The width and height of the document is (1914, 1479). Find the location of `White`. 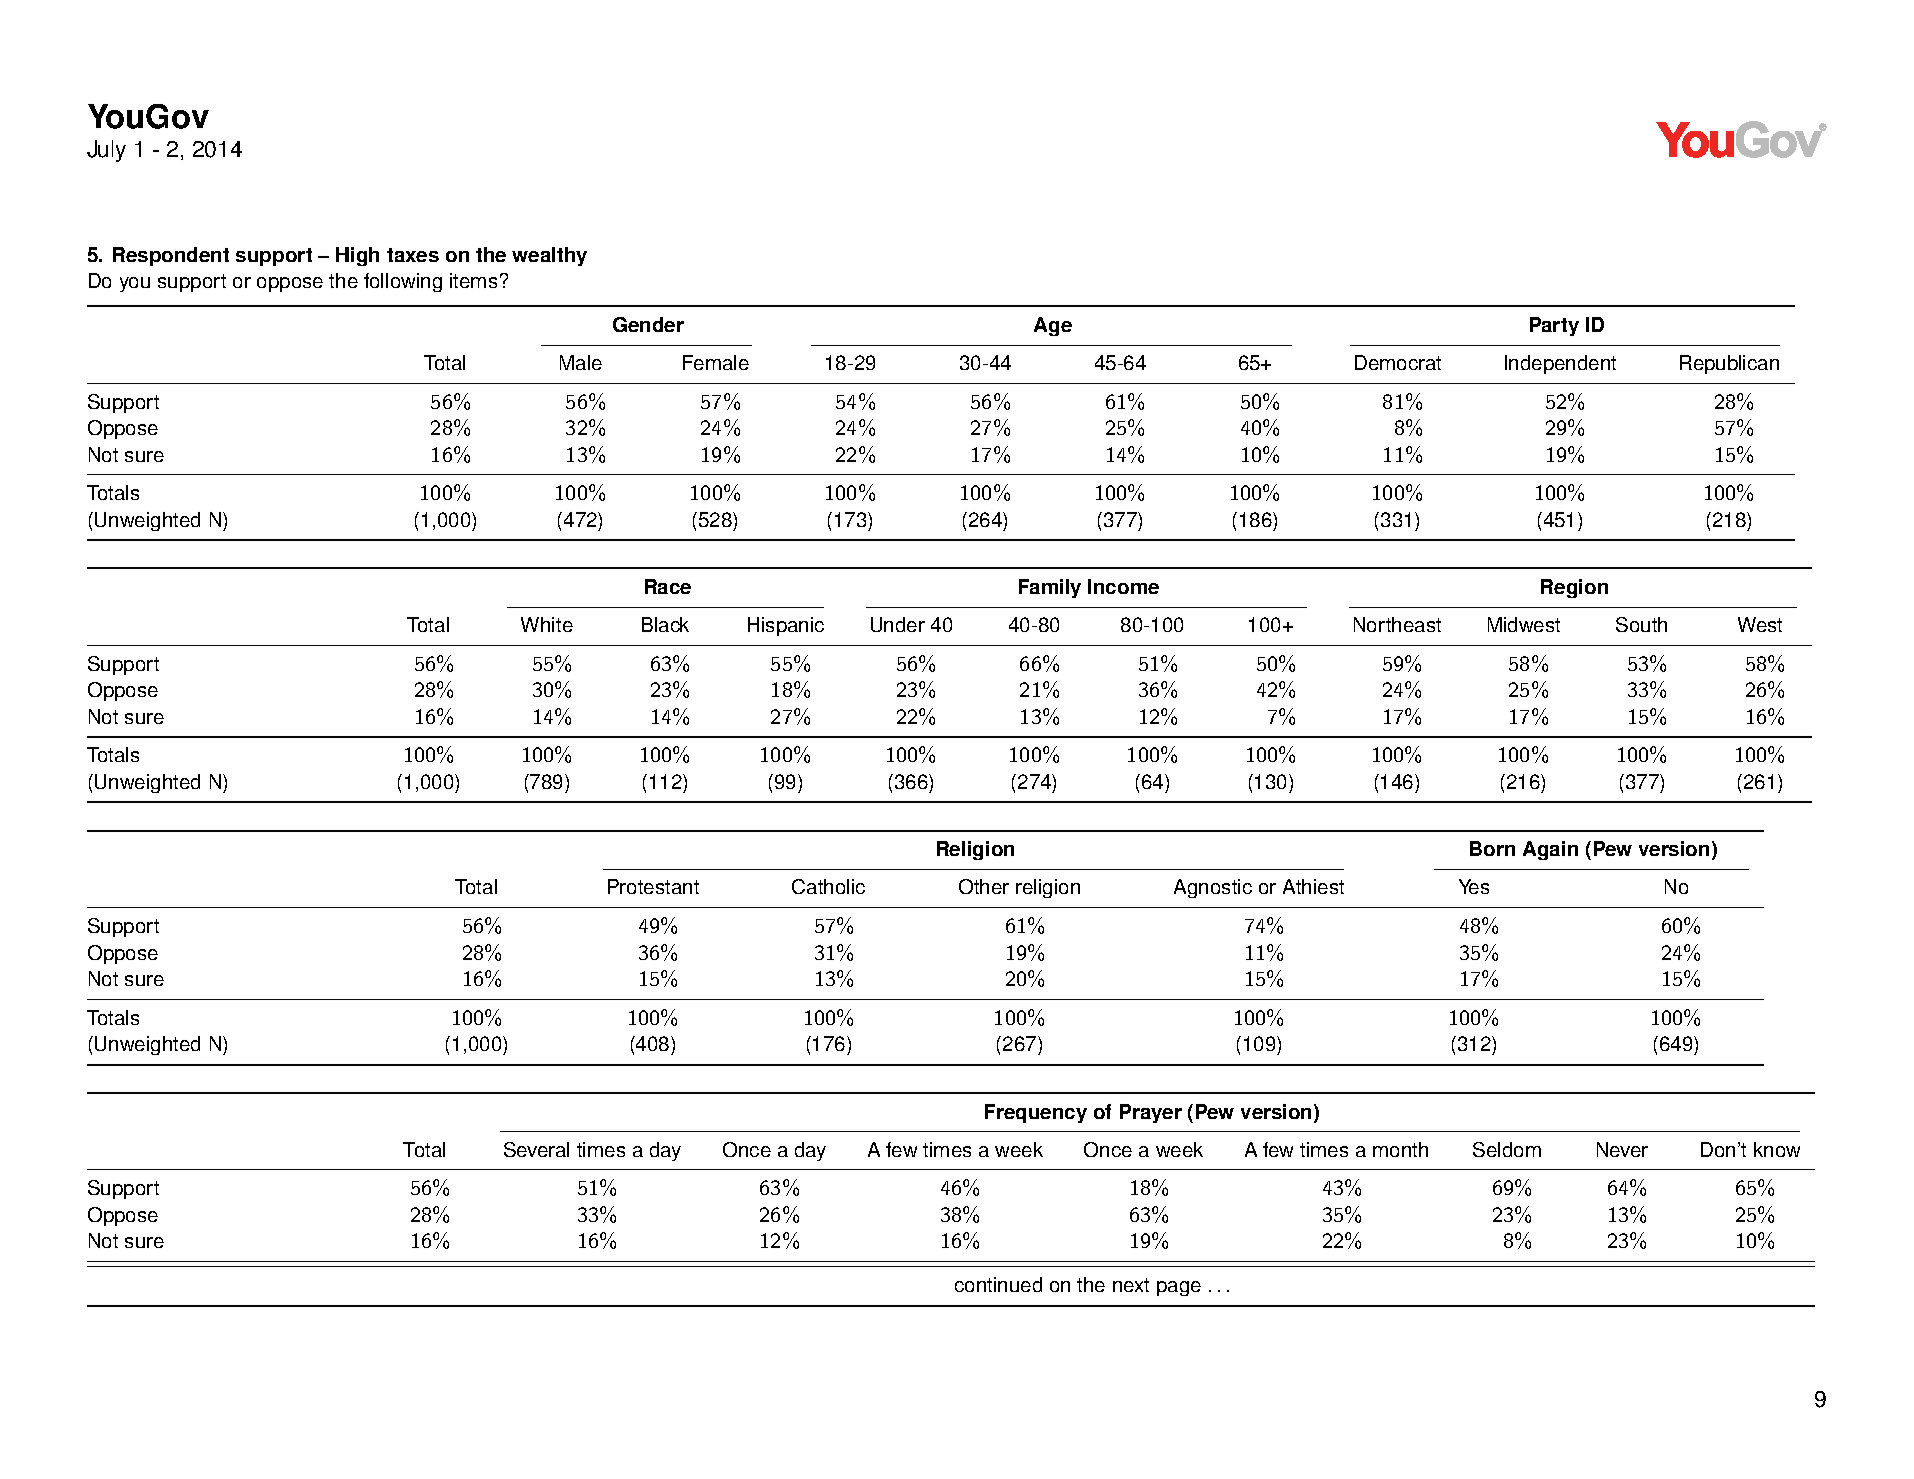

White is located at coordinates (547, 624).
